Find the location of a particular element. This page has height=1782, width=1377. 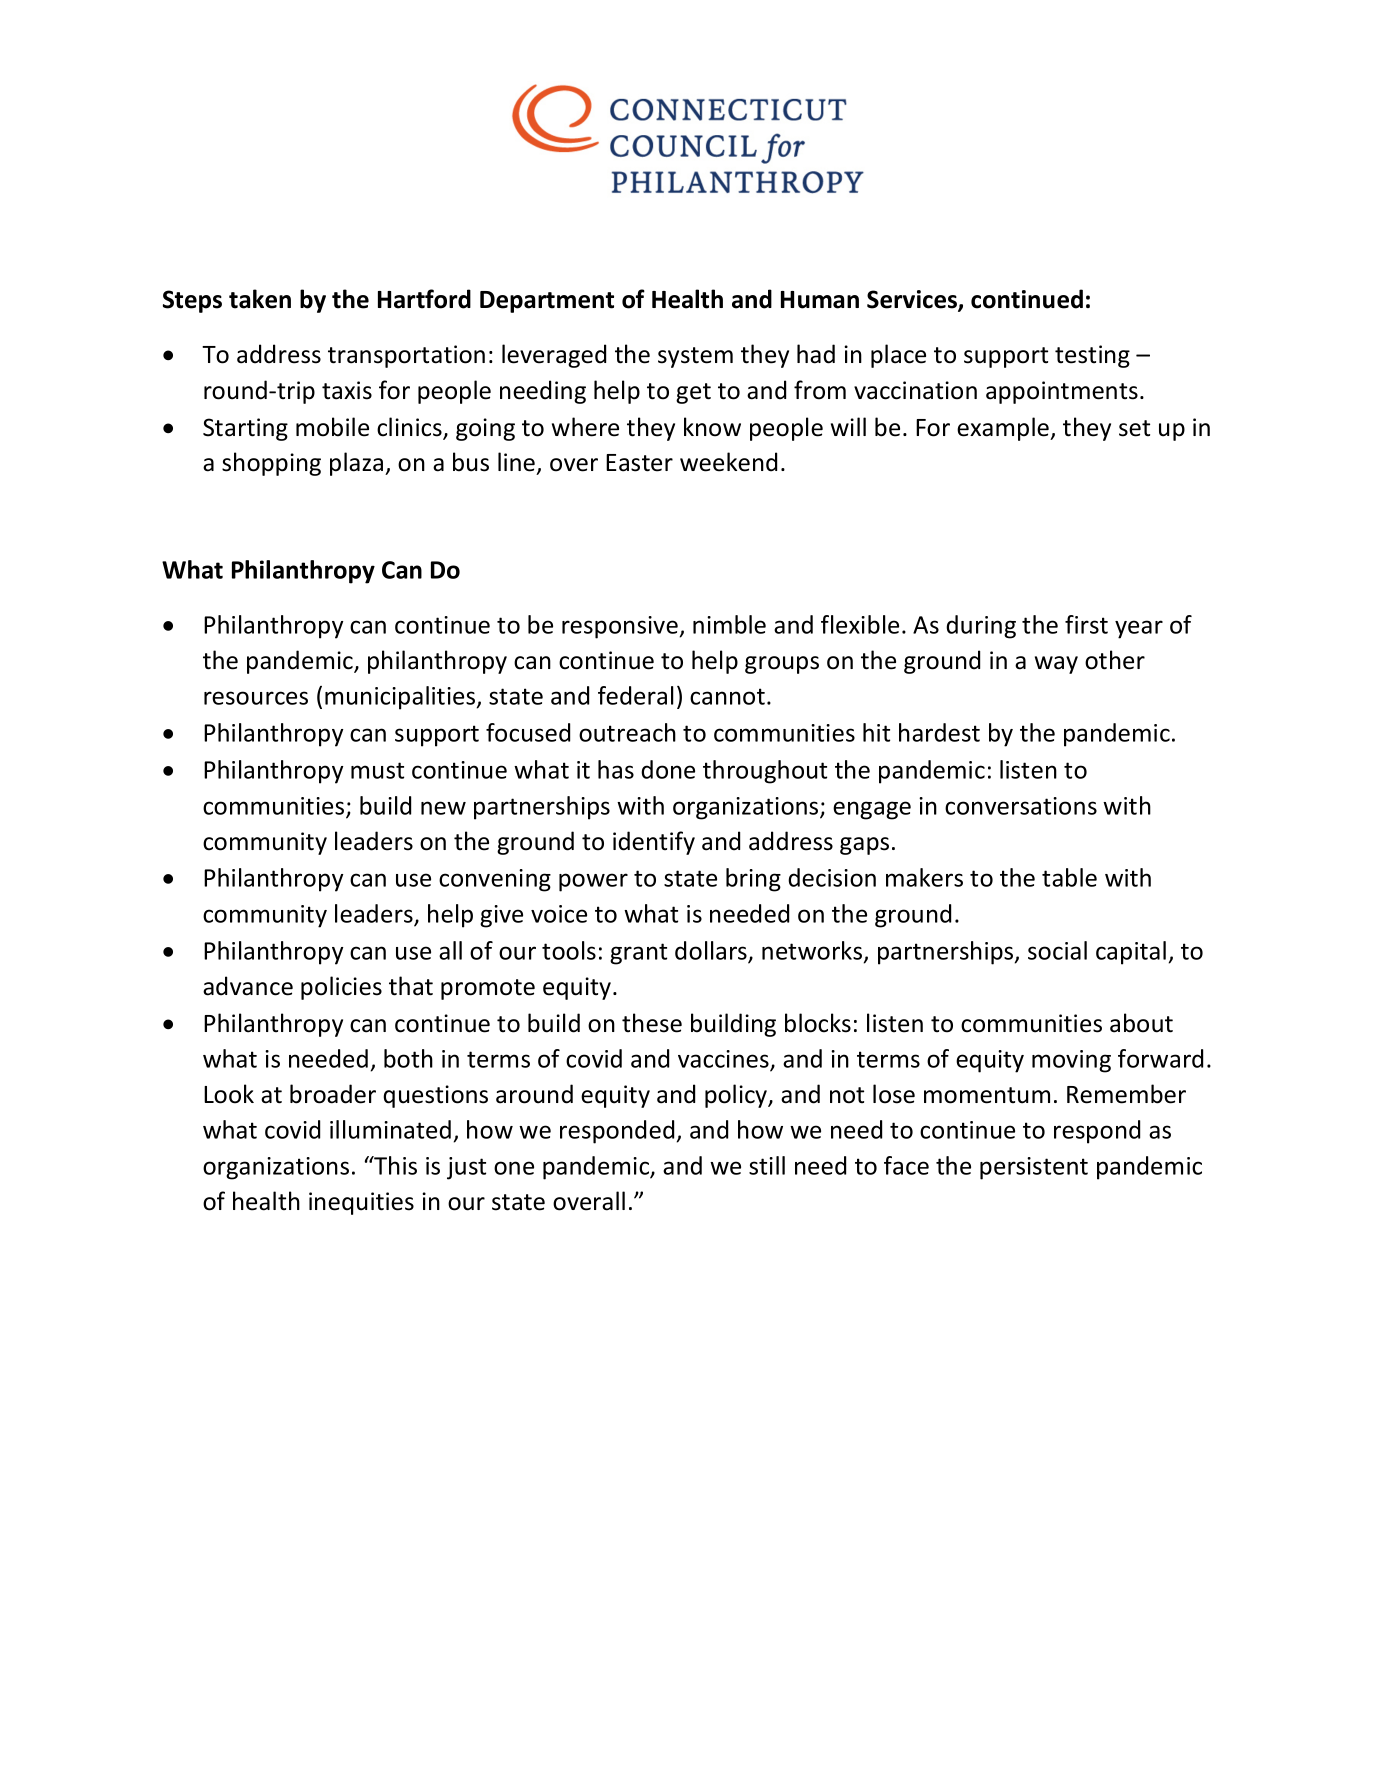

first is located at coordinates (1086, 624).
